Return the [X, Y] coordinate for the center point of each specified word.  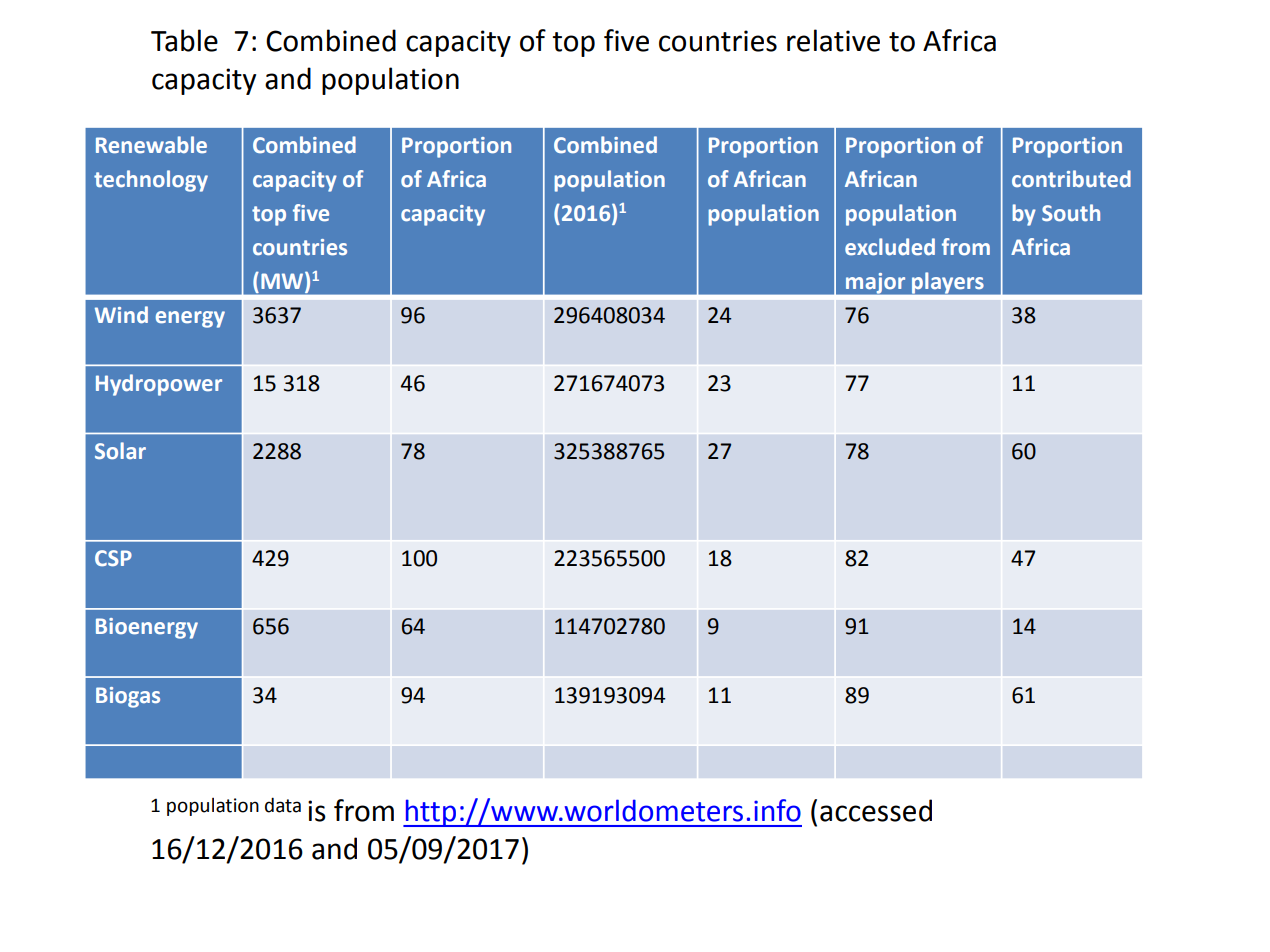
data [283, 805]
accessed [876, 810]
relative [833, 40]
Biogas [128, 697]
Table [184, 40]
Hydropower [159, 385]
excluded [890, 247]
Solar [120, 451]
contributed [1071, 179]
